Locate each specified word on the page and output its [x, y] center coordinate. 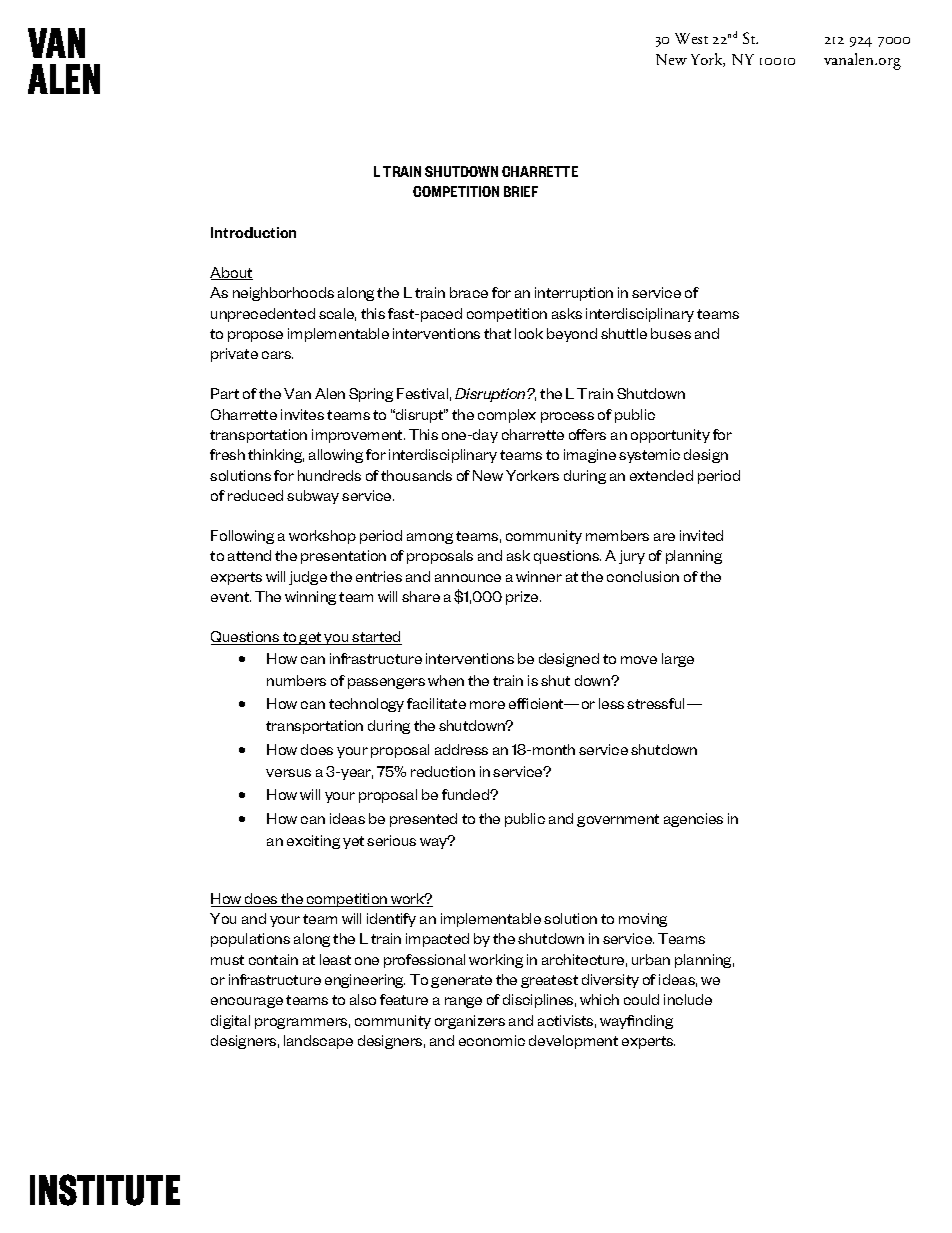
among [430, 538]
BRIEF [521, 191]
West [691, 38]
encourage [247, 1002]
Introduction [253, 232]
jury [632, 557]
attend [249, 555]
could [641, 999]
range [463, 1002]
